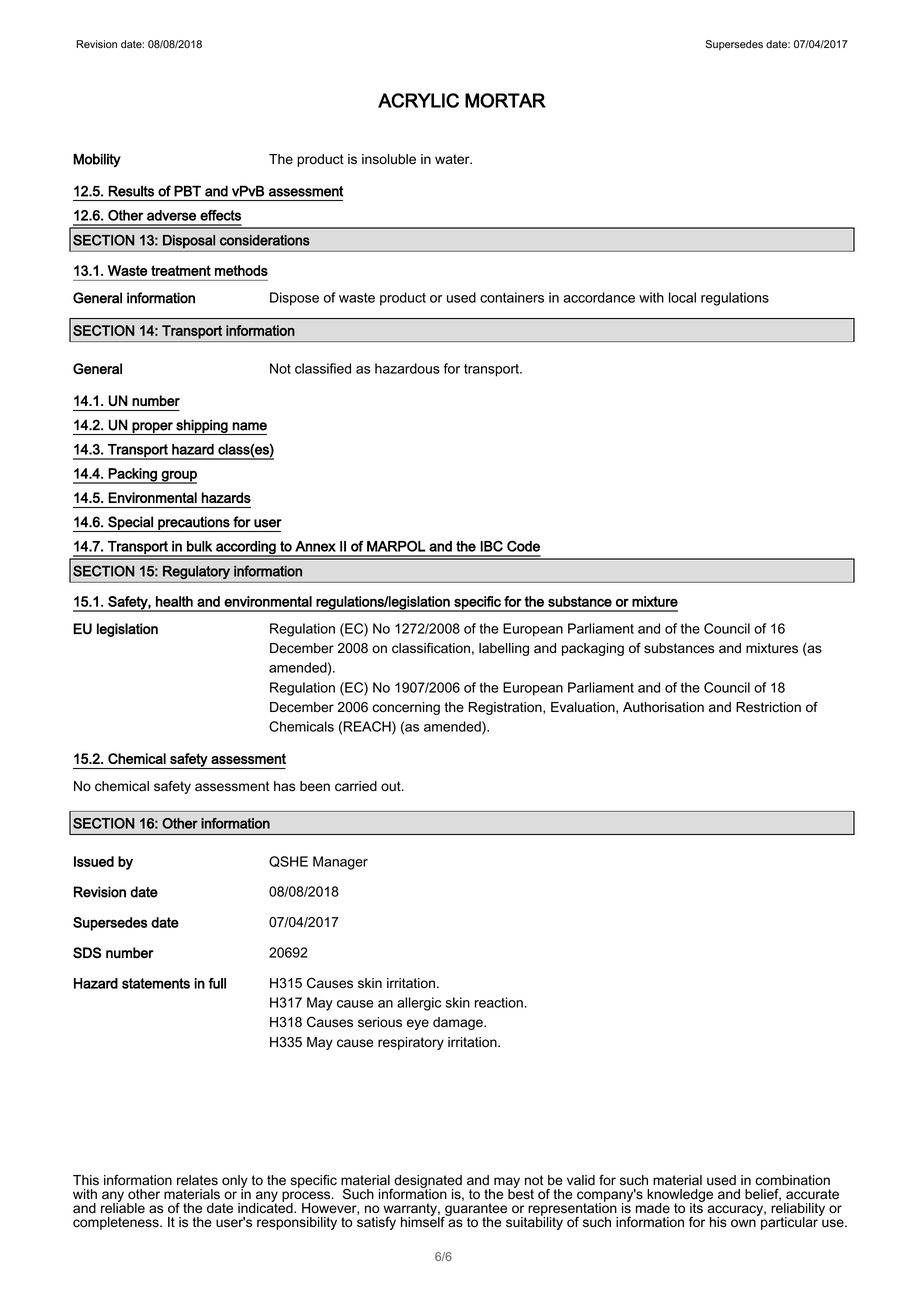 This image has width=924, height=1308. Describe the element at coordinates (152, 428) in the image. I see `proper` at that location.
